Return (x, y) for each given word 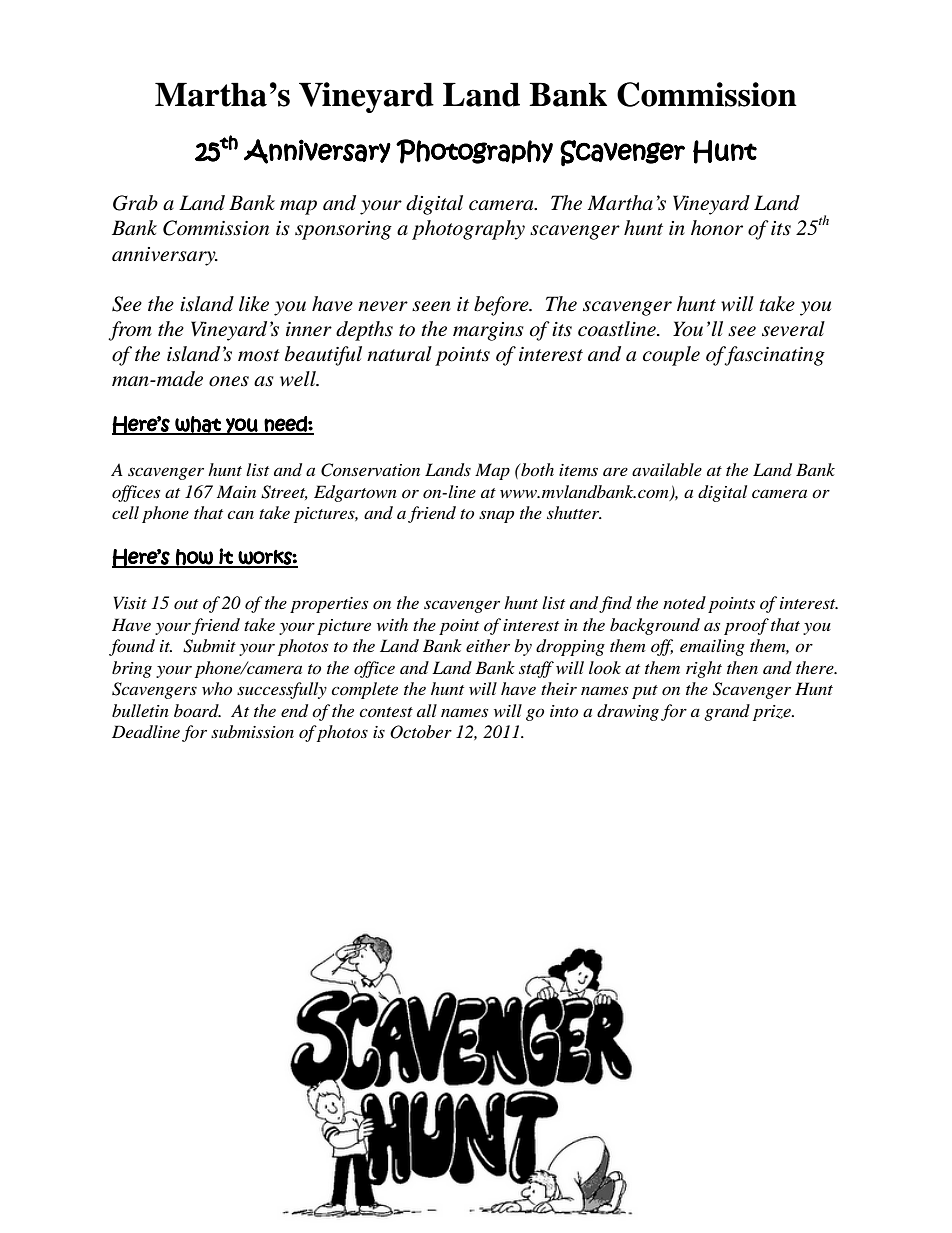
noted (684, 602)
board (197, 710)
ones (229, 381)
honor (717, 228)
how (194, 558)
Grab (135, 203)
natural (399, 354)
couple (671, 356)
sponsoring (343, 230)
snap (496, 516)
